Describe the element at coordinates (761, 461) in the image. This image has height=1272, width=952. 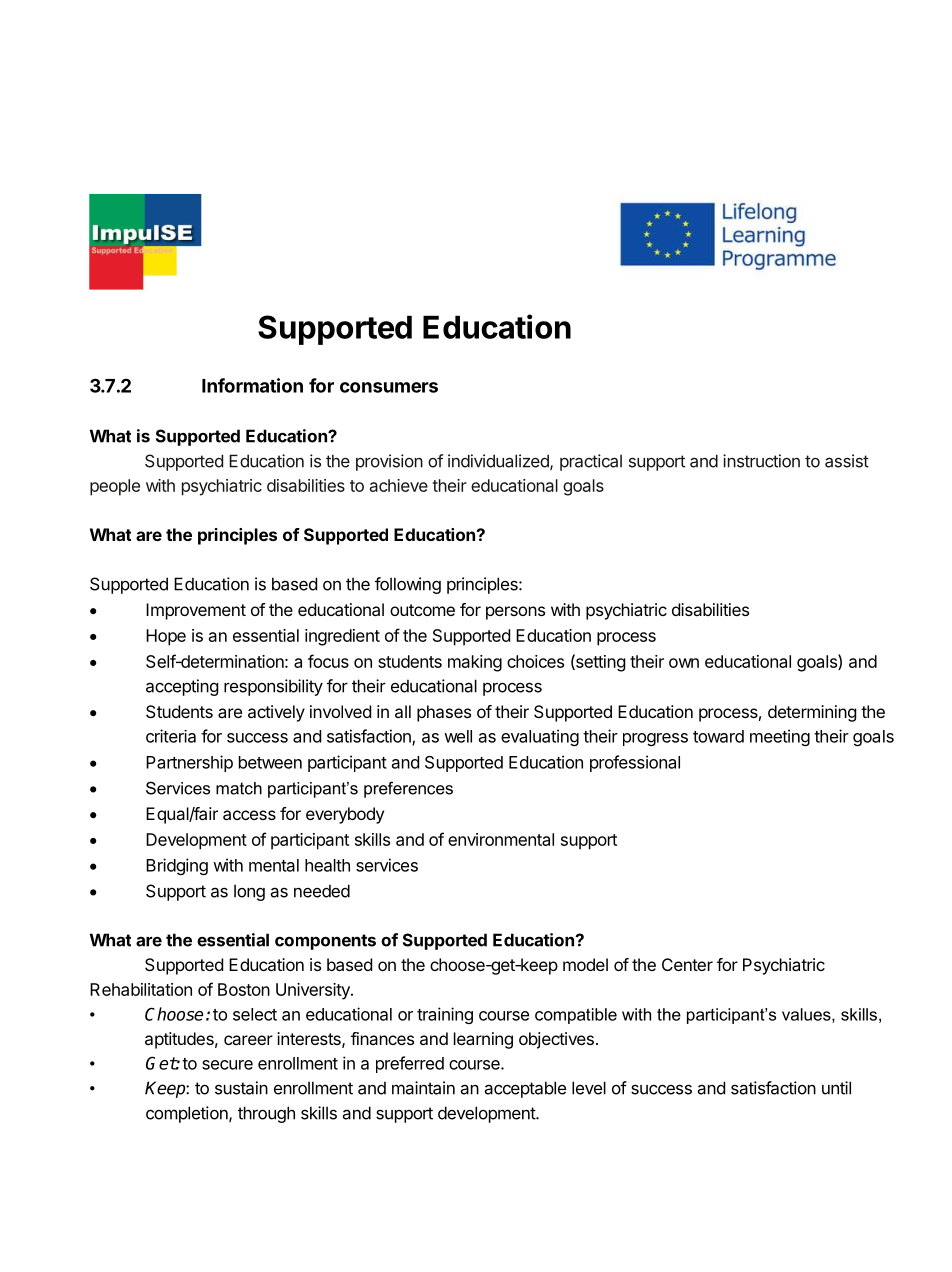
I see `instruction` at that location.
